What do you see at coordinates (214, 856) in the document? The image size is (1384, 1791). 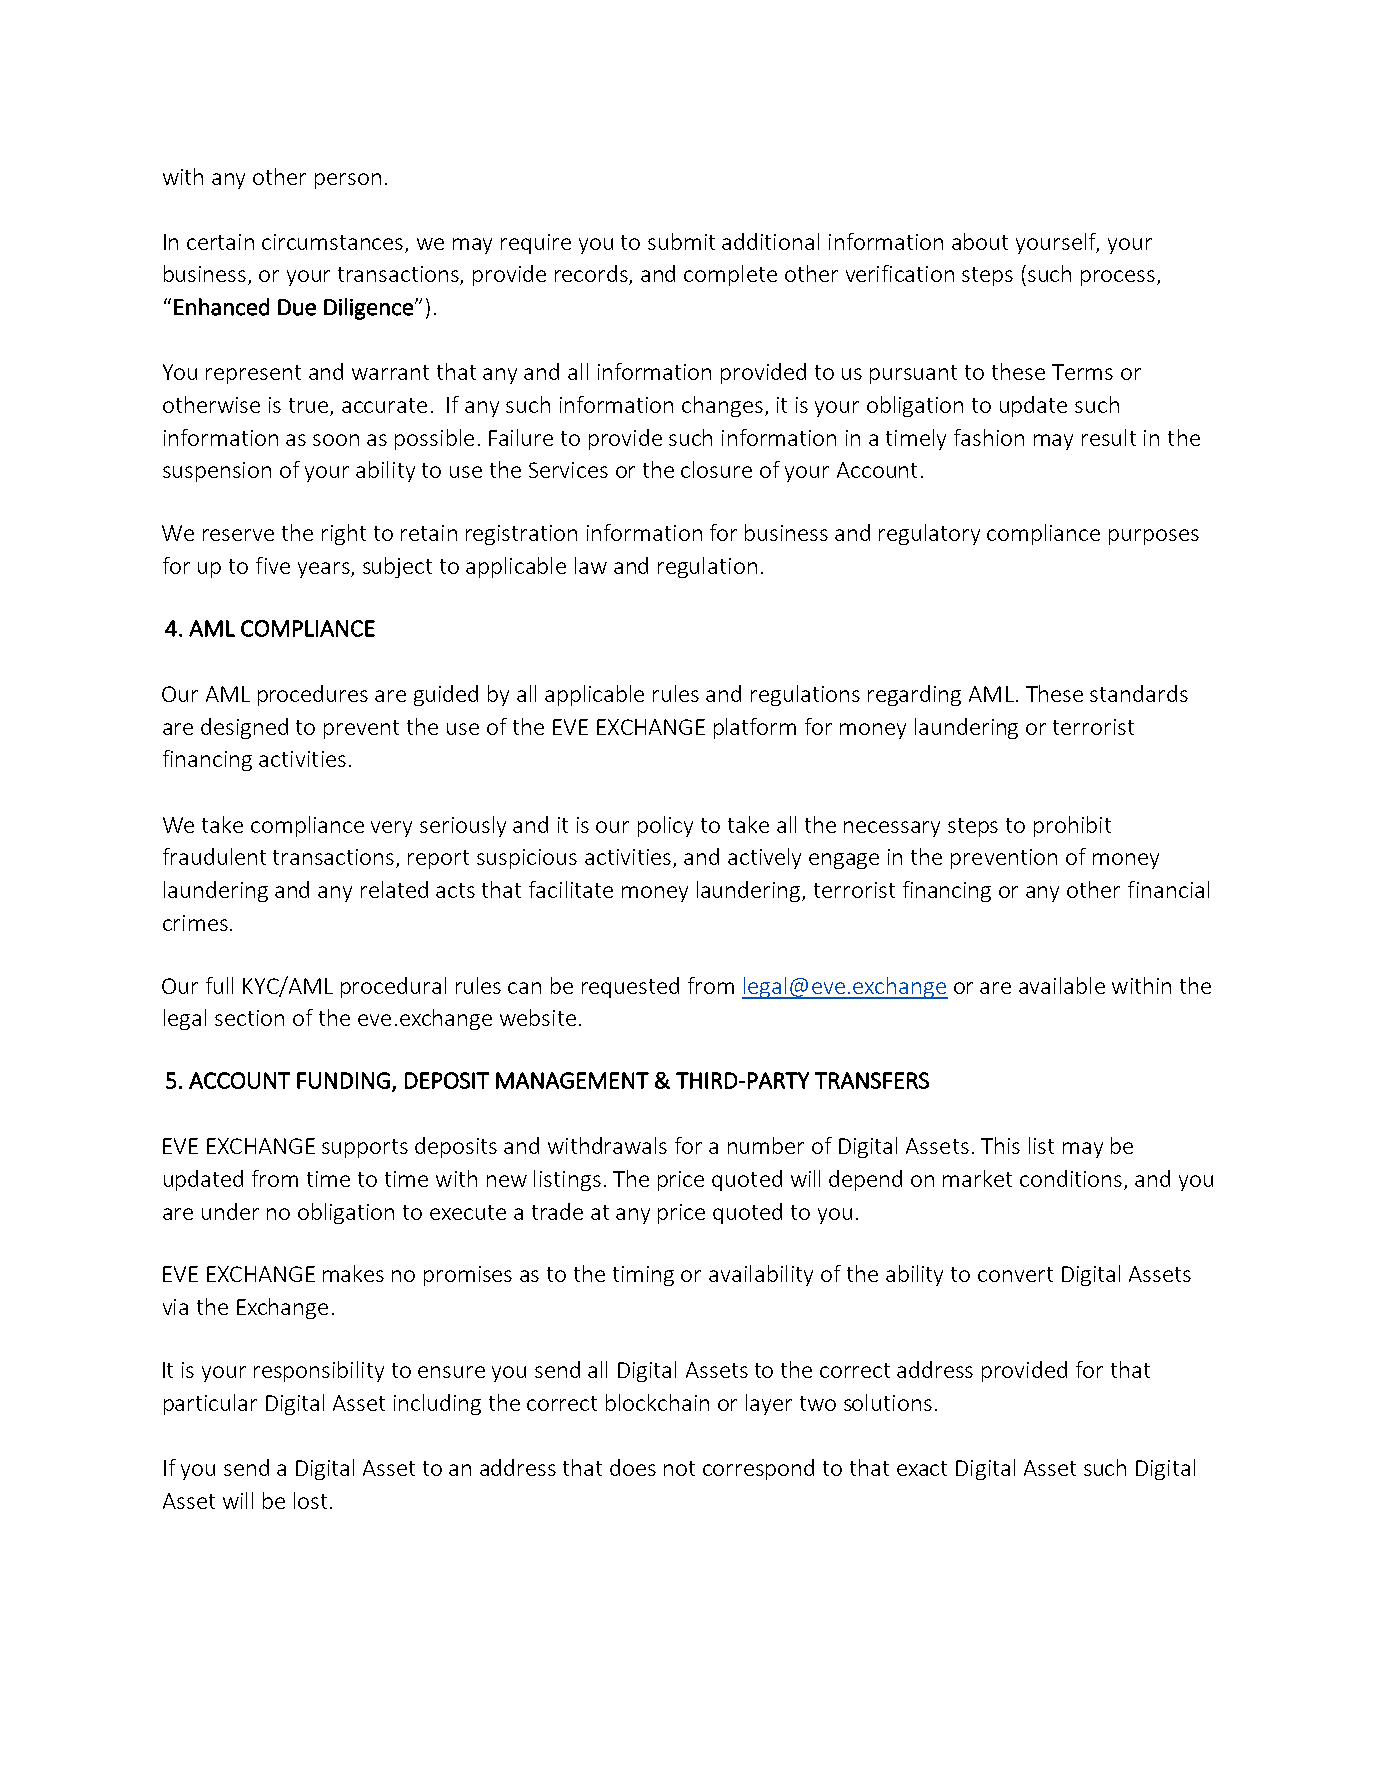 I see `fraudulent` at bounding box center [214, 856].
